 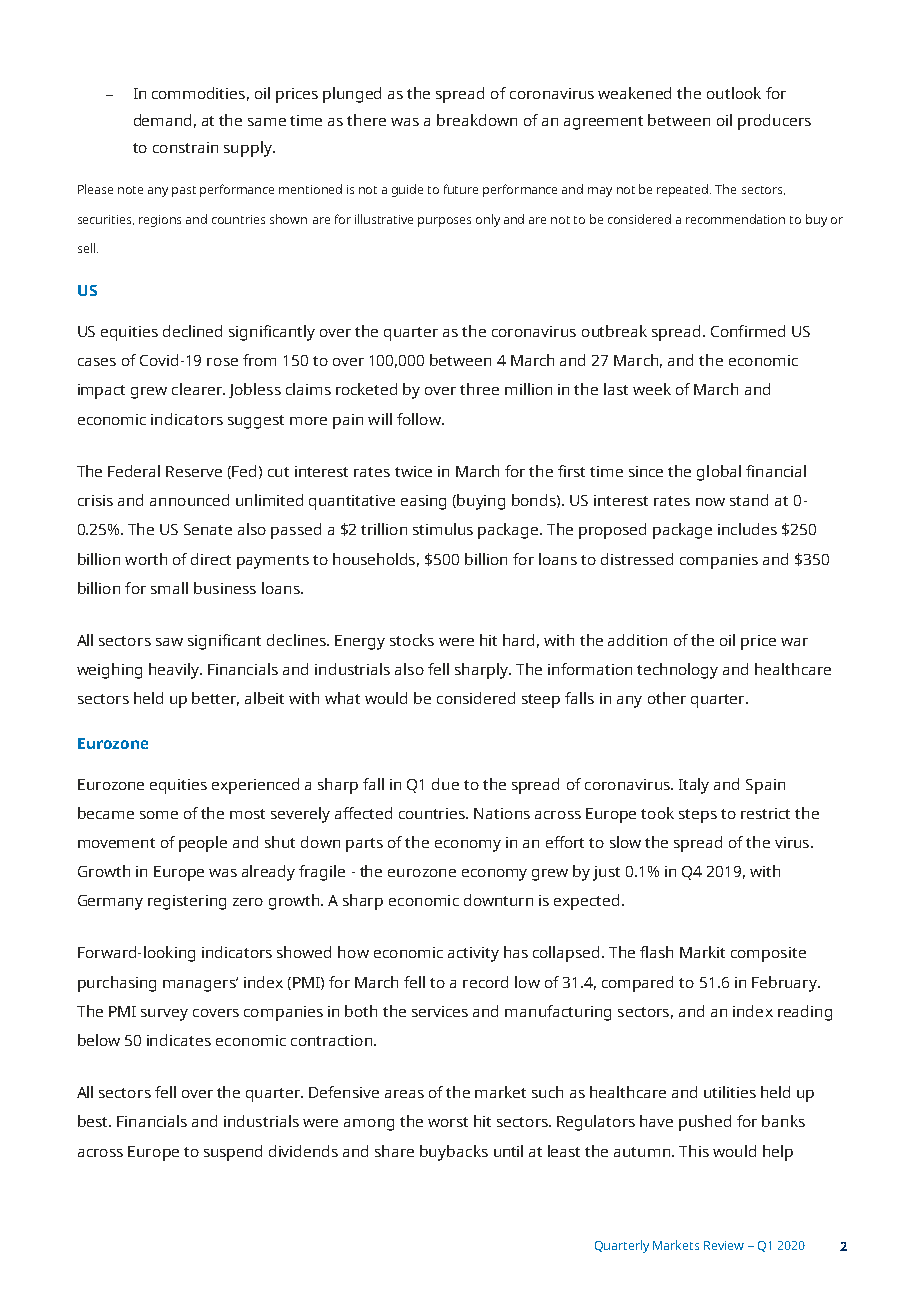 What do you see at coordinates (502, 813) in the document?
I see `Nations` at bounding box center [502, 813].
